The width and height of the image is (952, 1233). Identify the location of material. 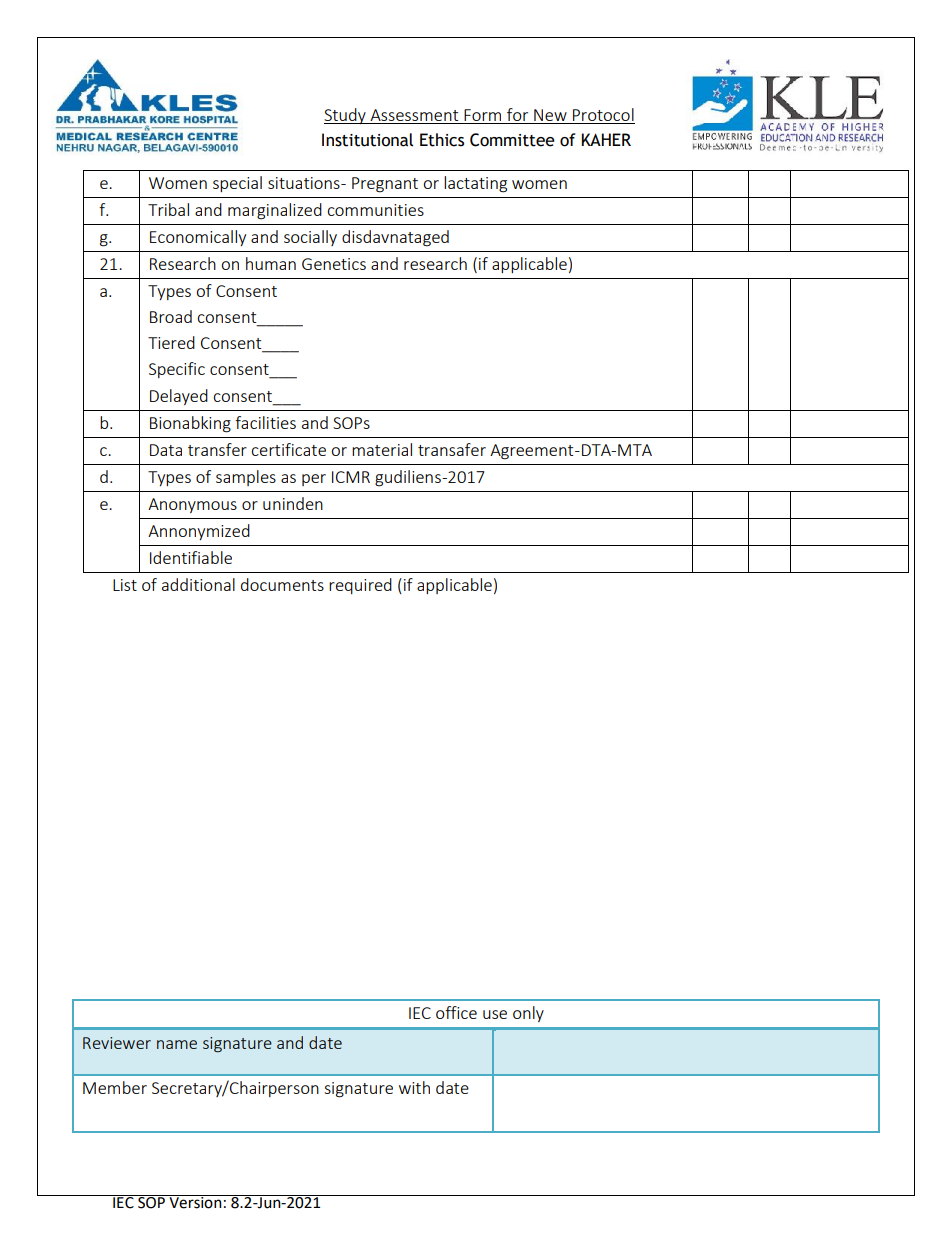
(382, 449).
